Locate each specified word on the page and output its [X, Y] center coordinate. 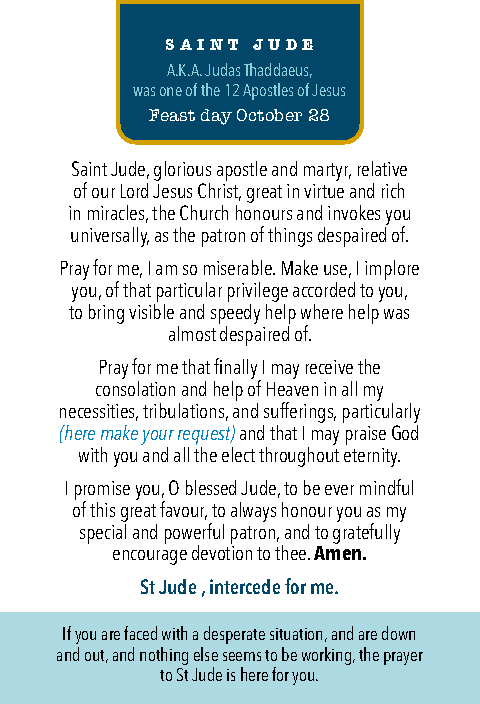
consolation [135, 387]
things [290, 237]
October [269, 115]
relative [382, 168]
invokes [354, 212]
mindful [386, 487]
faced [140, 633]
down [398, 633]
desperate [233, 637]
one [171, 91]
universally [110, 237]
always [253, 512]
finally [237, 370]
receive [329, 367]
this [102, 509]
